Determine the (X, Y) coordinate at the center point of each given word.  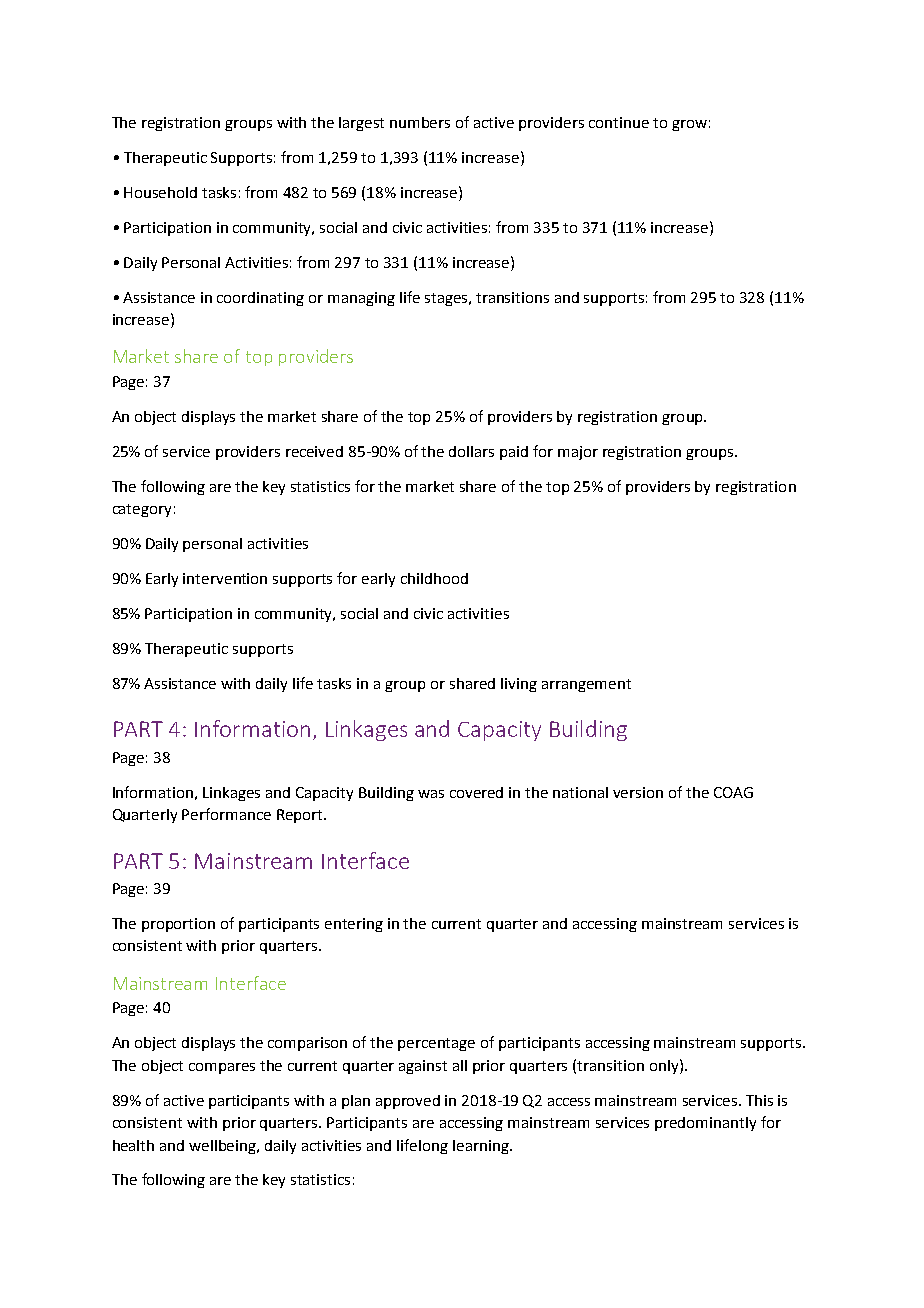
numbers (420, 122)
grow (689, 125)
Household (160, 192)
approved (408, 1102)
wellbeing (224, 1147)
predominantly (705, 1124)
